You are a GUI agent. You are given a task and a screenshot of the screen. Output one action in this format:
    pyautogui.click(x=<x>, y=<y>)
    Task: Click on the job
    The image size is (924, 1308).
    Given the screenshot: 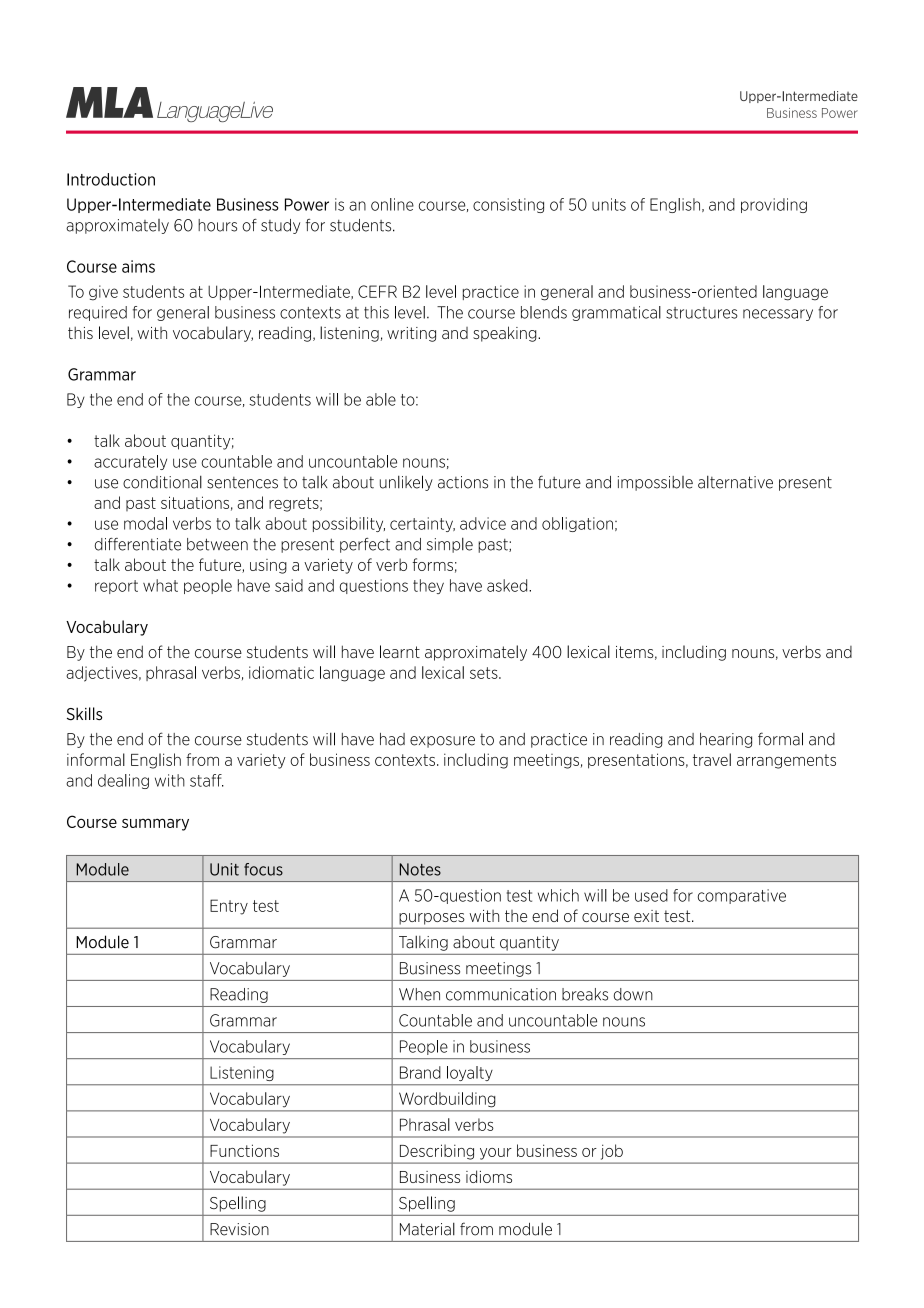 What is the action you would take?
    pyautogui.click(x=612, y=1152)
